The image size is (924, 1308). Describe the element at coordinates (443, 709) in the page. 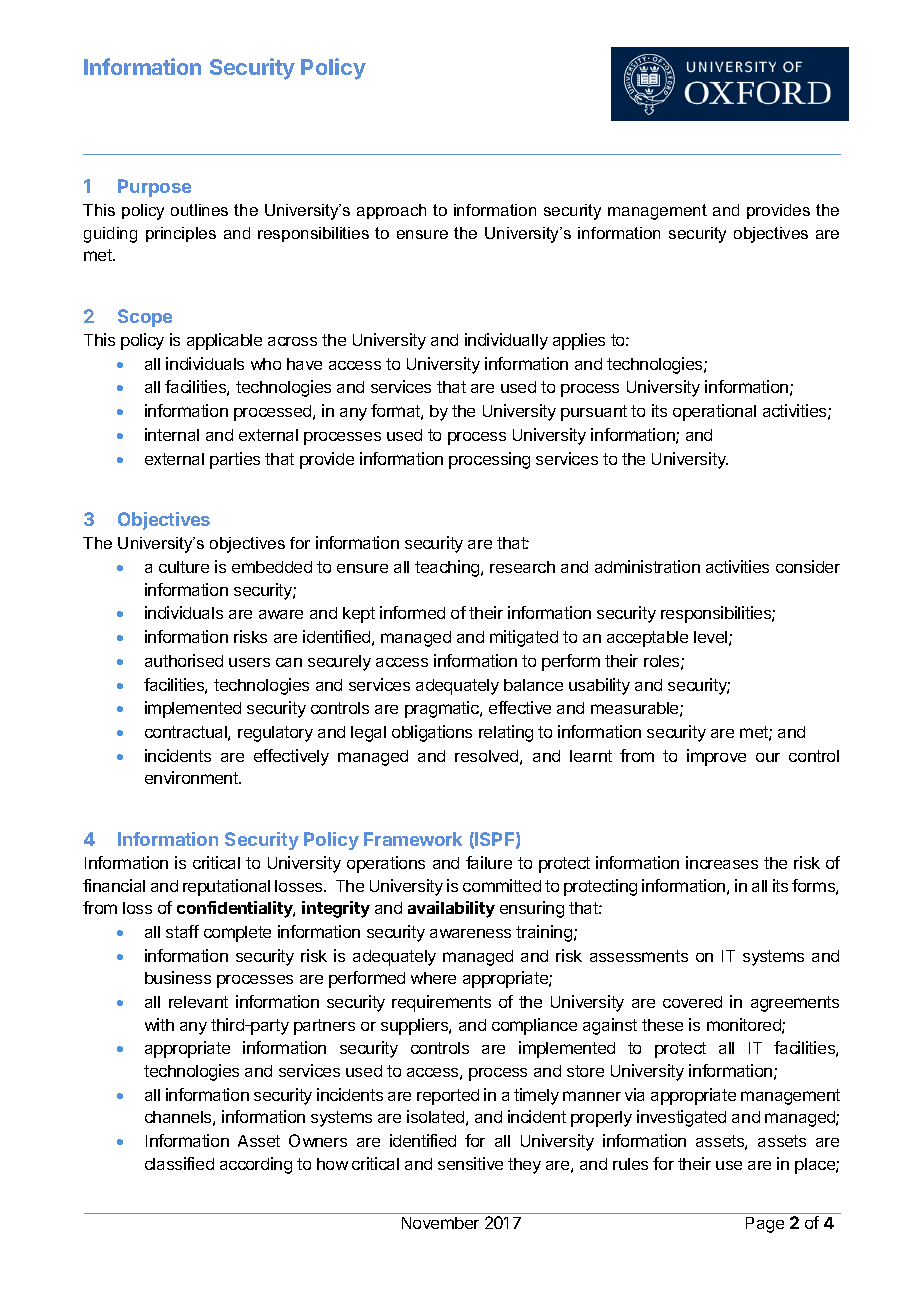

I see `pragmatic` at that location.
